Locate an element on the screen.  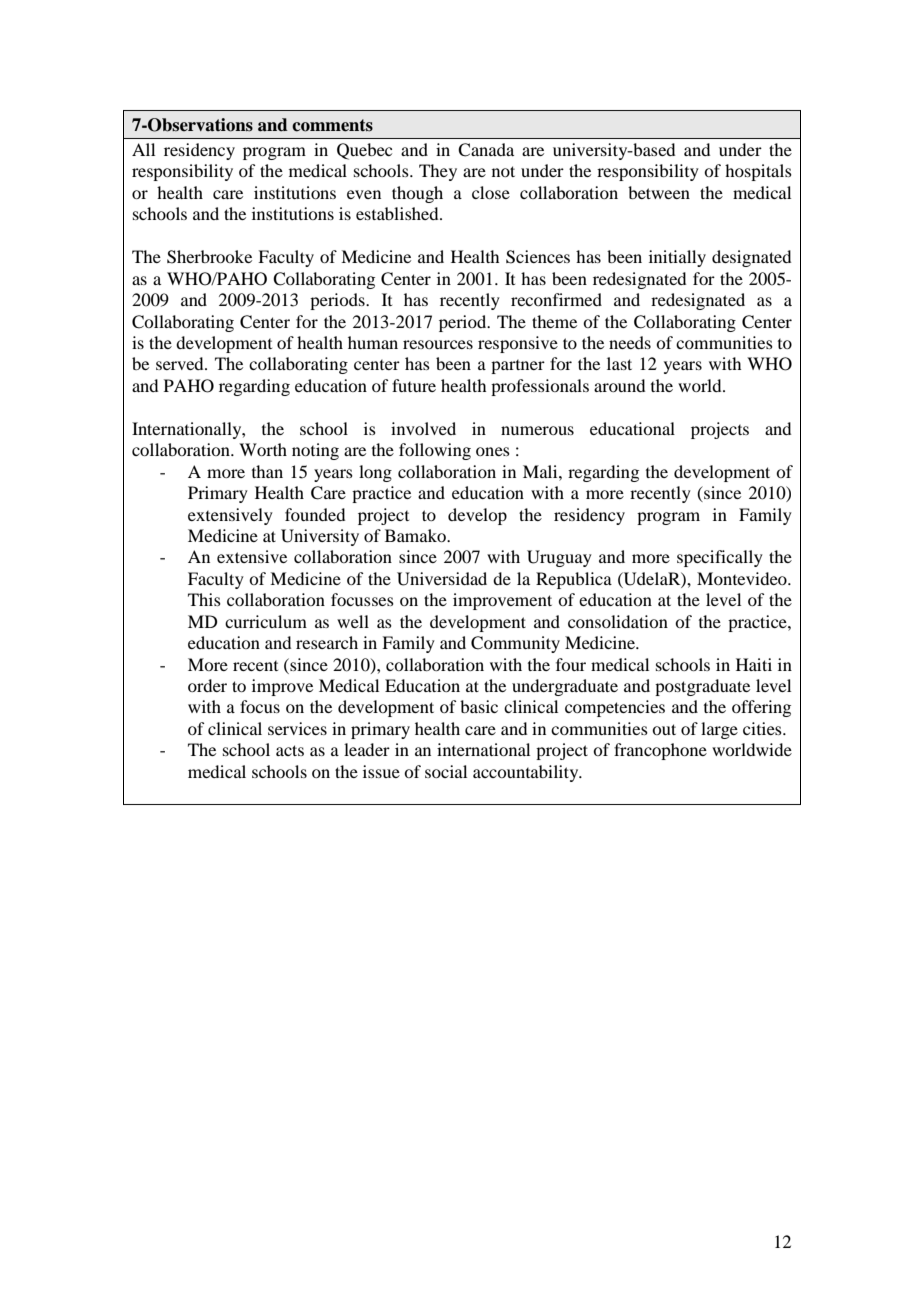
around is located at coordinates (619, 385).
